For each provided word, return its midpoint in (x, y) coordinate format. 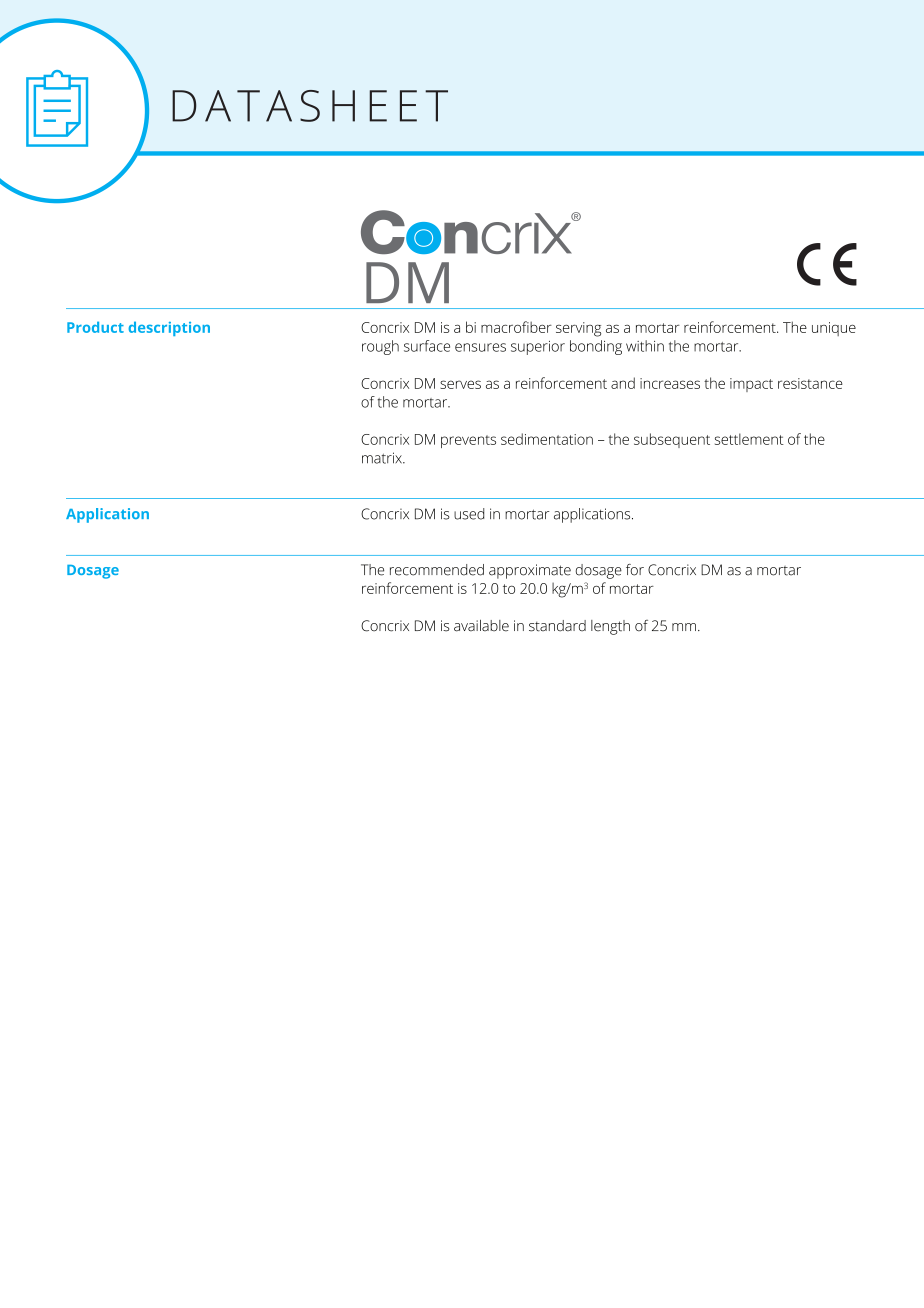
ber (541, 327)
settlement (749, 439)
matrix (383, 458)
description (169, 328)
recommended (437, 570)
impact (751, 385)
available (481, 626)
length (610, 627)
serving (578, 329)
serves (460, 384)
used (469, 514)
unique (834, 329)
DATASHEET (310, 106)
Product (95, 327)
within (645, 346)
